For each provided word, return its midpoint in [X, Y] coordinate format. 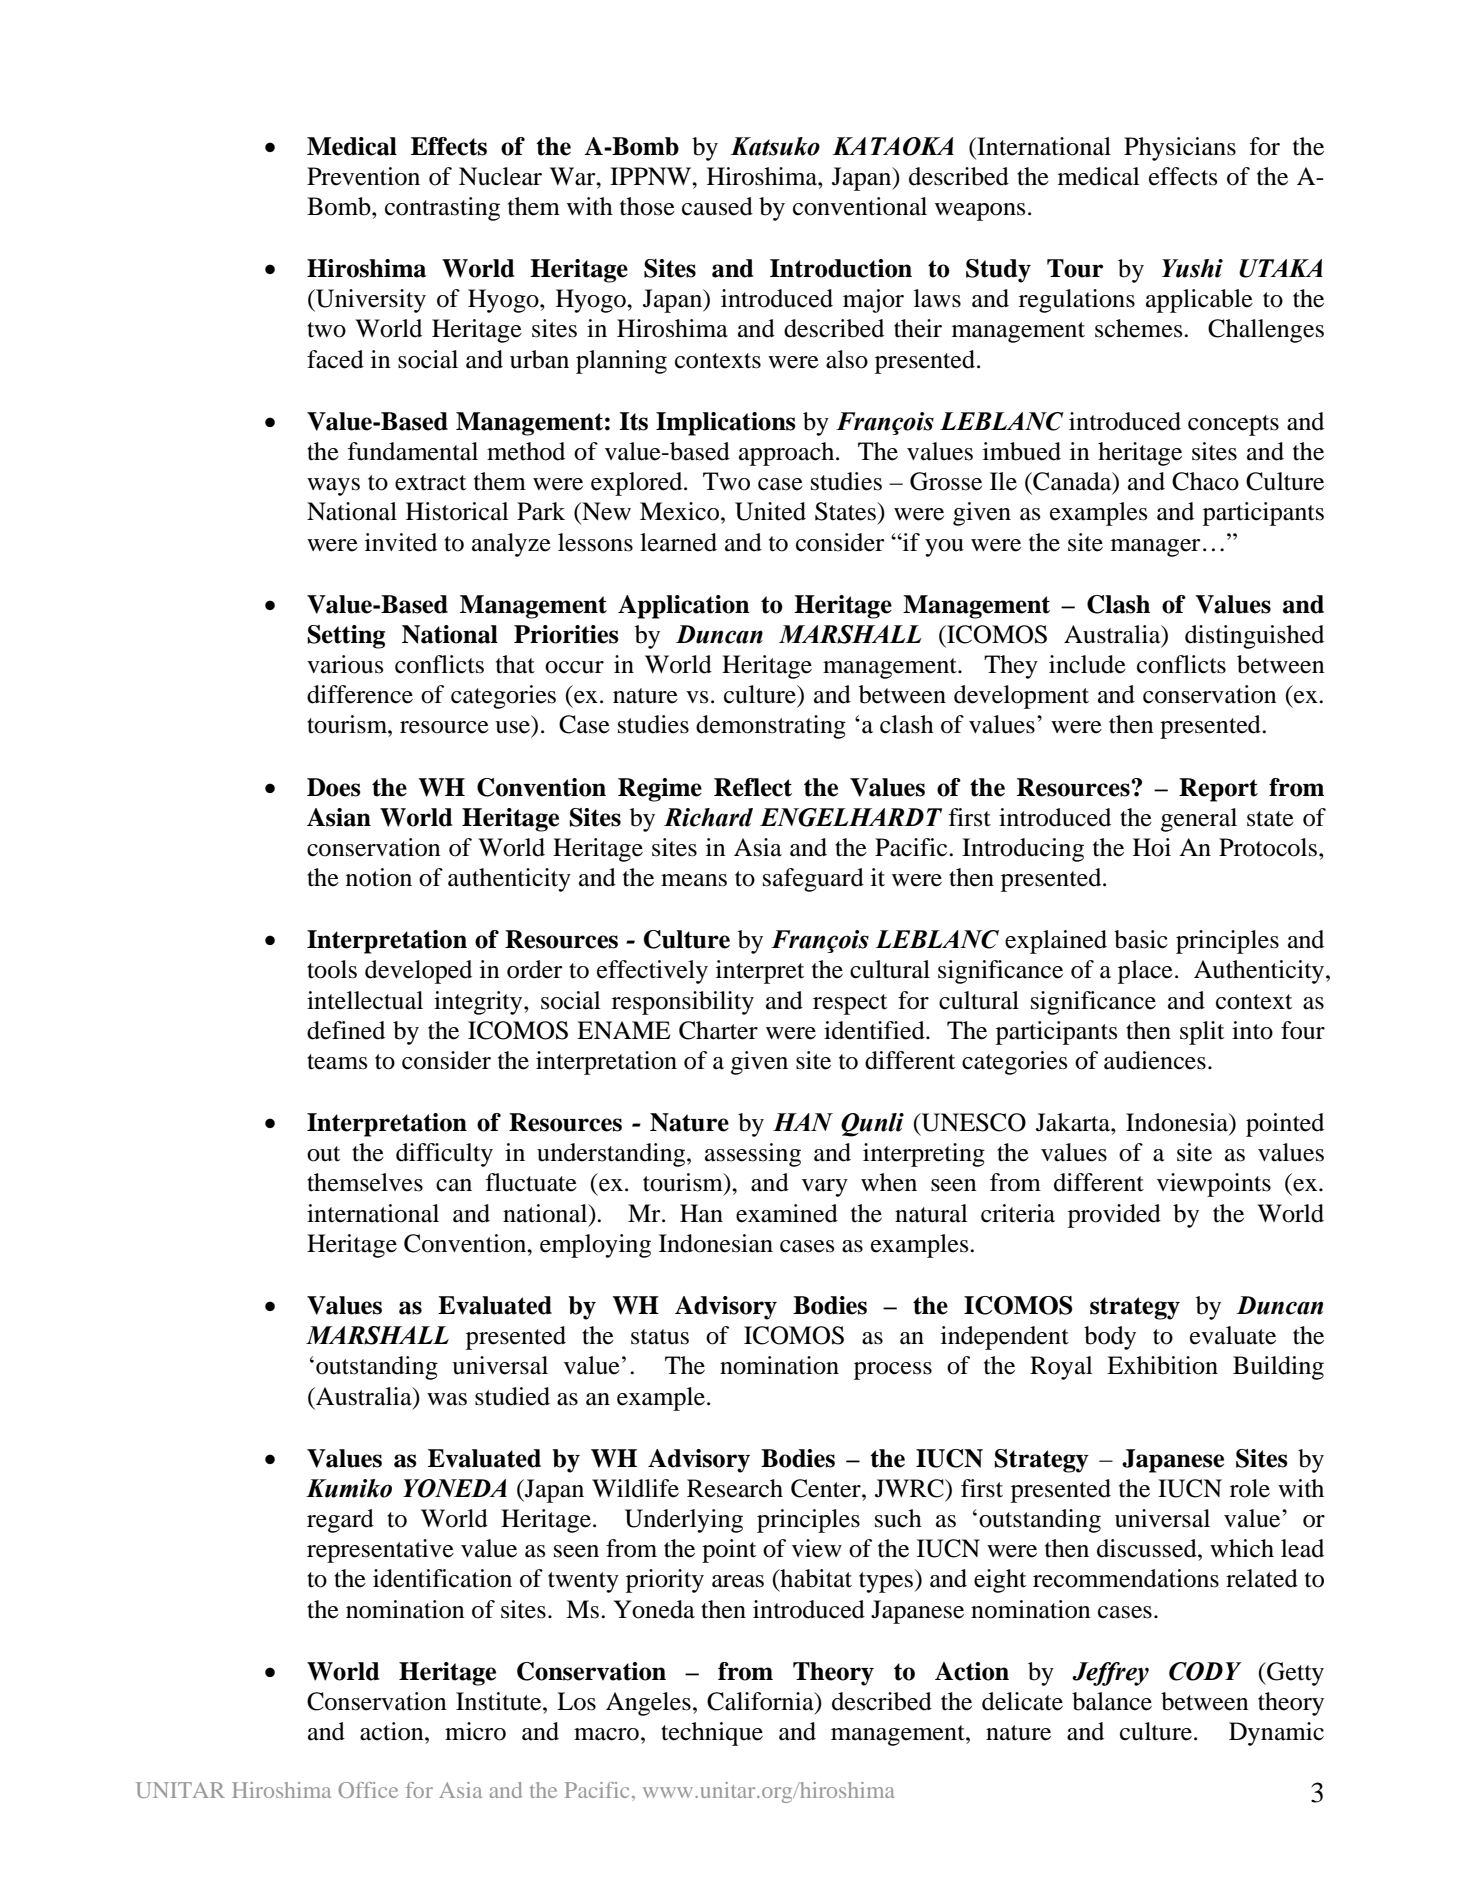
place [1145, 972]
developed [418, 972]
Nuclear [500, 176]
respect [850, 1004]
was [447, 1399]
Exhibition [1162, 1365]
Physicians [1180, 149]
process [893, 1371]
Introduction [841, 268]
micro [475, 1731]
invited [401, 542]
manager [1156, 548]
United [770, 511]
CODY [1205, 1671]
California [761, 1702]
